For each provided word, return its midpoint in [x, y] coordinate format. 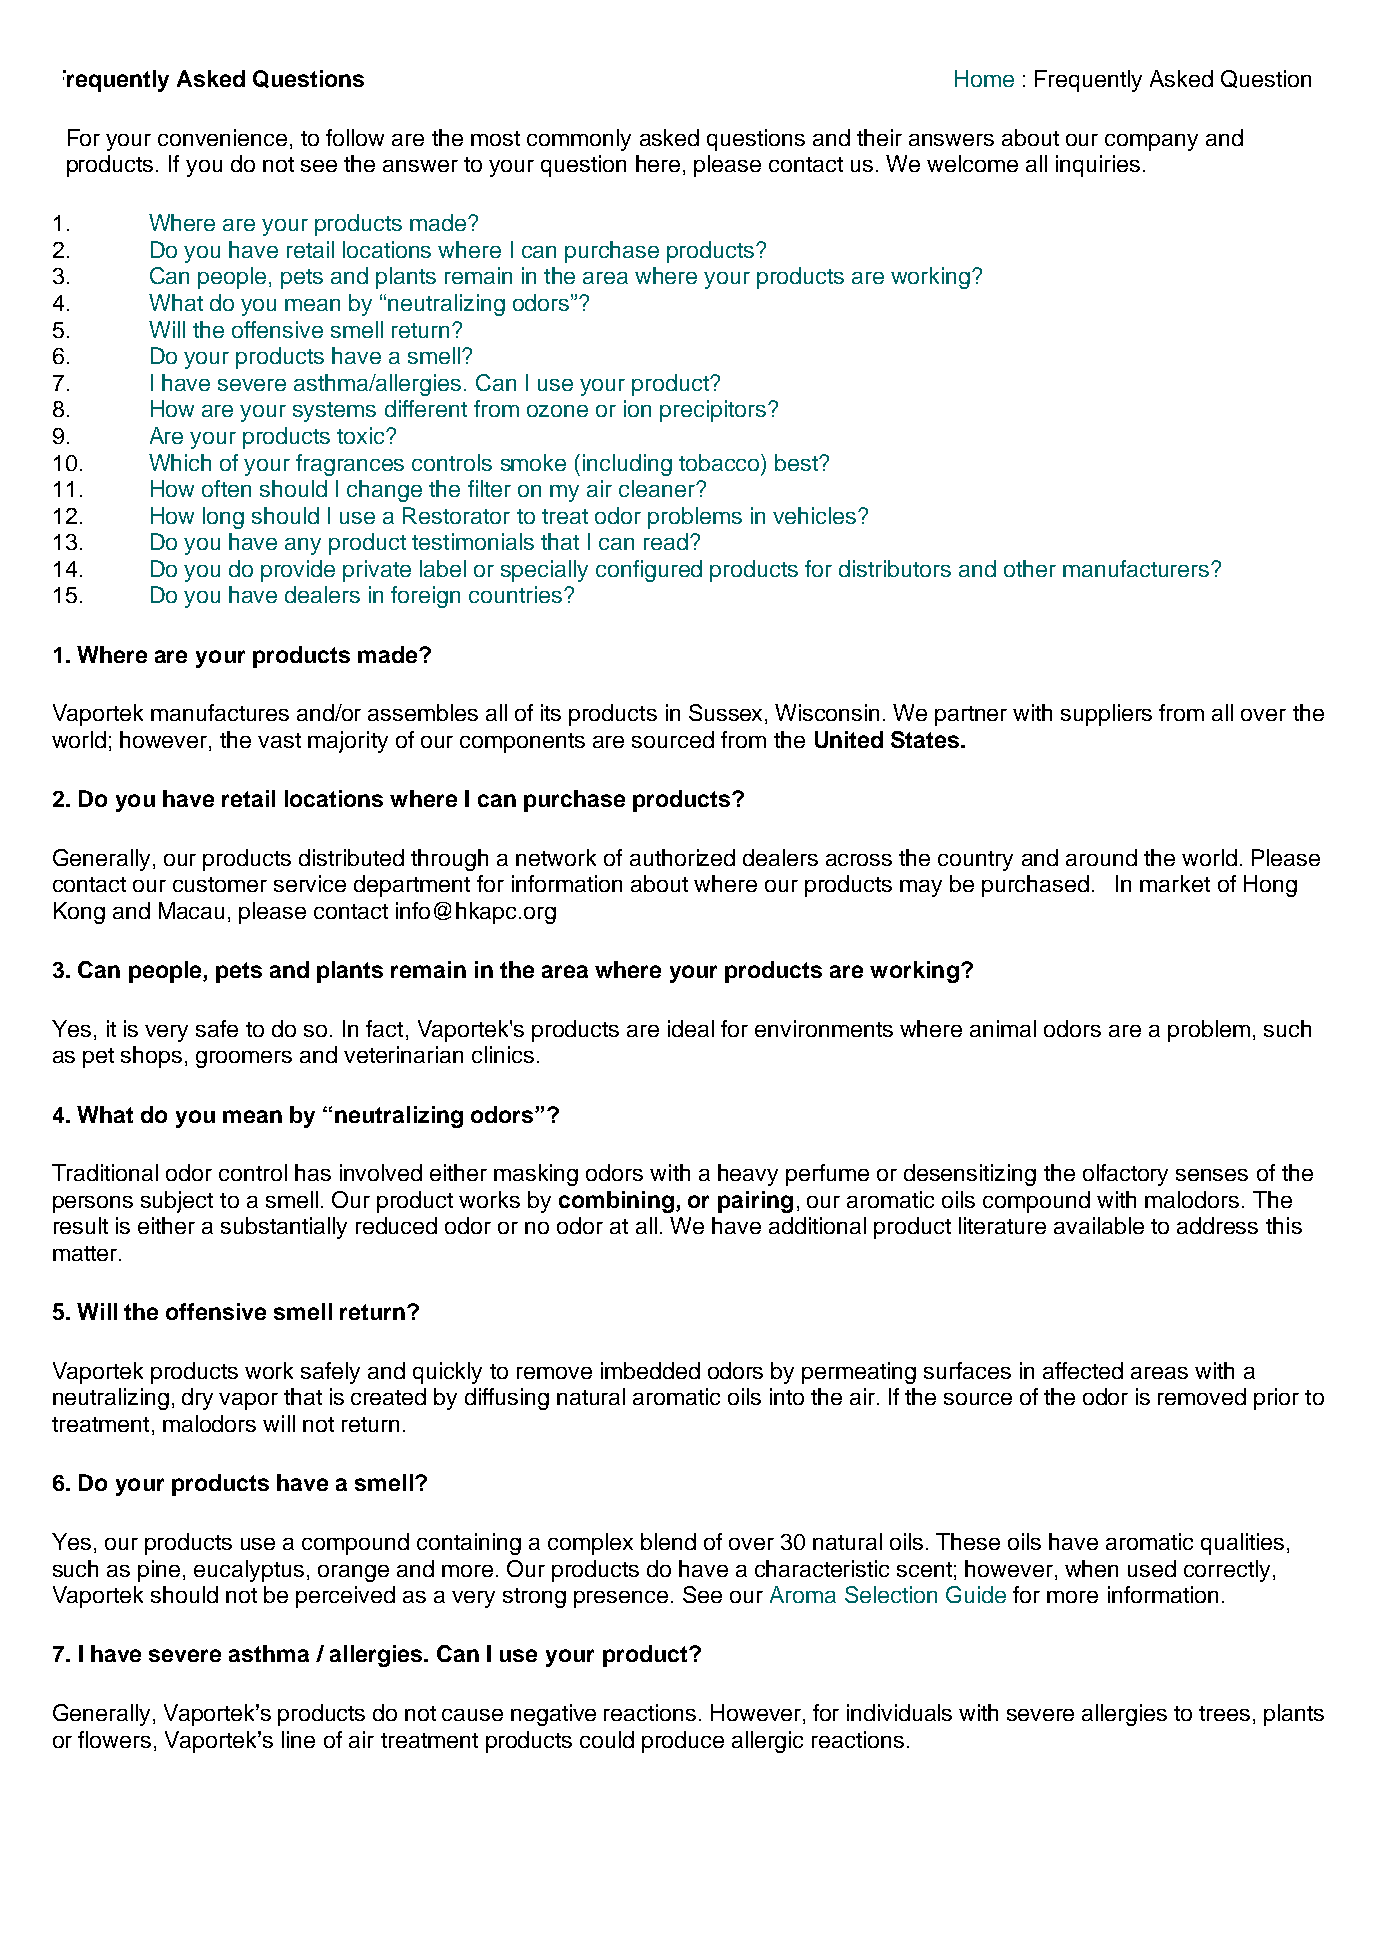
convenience [222, 137]
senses [1212, 1175]
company [1151, 142]
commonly [579, 140]
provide [298, 571]
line [298, 1739]
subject [177, 1202]
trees [1224, 1713]
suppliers [1106, 715]
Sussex [727, 714]
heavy [748, 1175]
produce [683, 1742]
